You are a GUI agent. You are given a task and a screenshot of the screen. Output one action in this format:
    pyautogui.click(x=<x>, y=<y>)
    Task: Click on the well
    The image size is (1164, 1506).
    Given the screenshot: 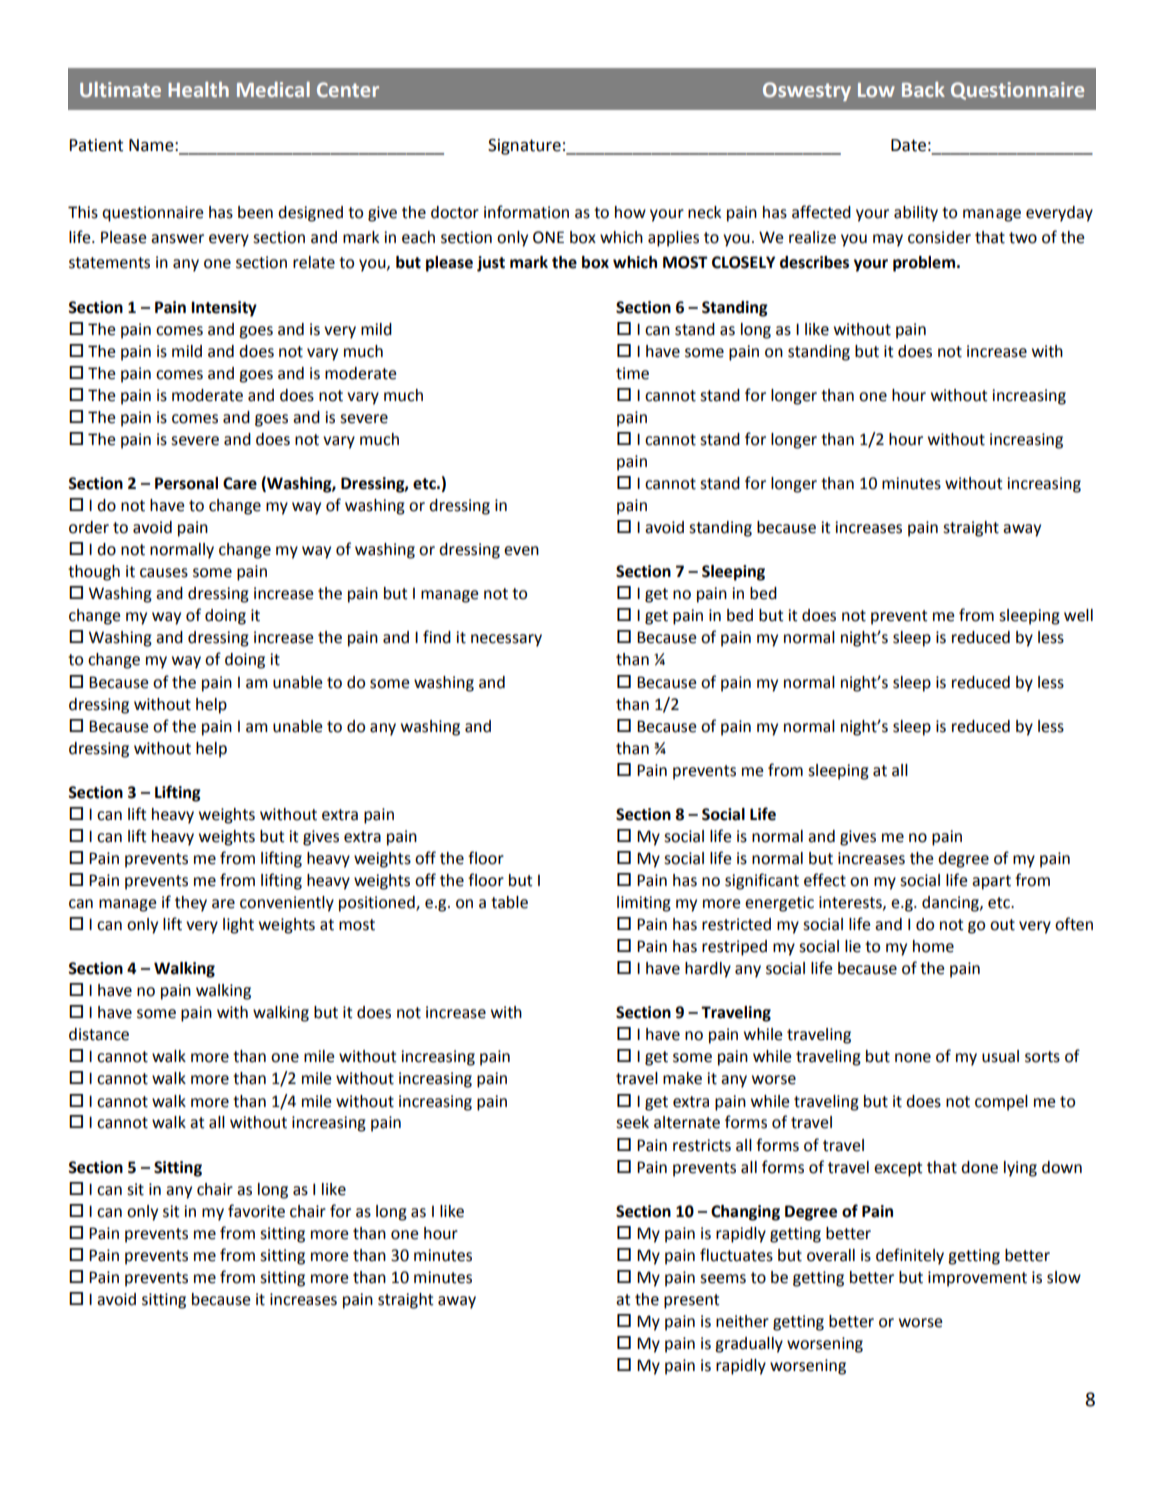 What is the action you would take?
    pyautogui.click(x=1078, y=615)
